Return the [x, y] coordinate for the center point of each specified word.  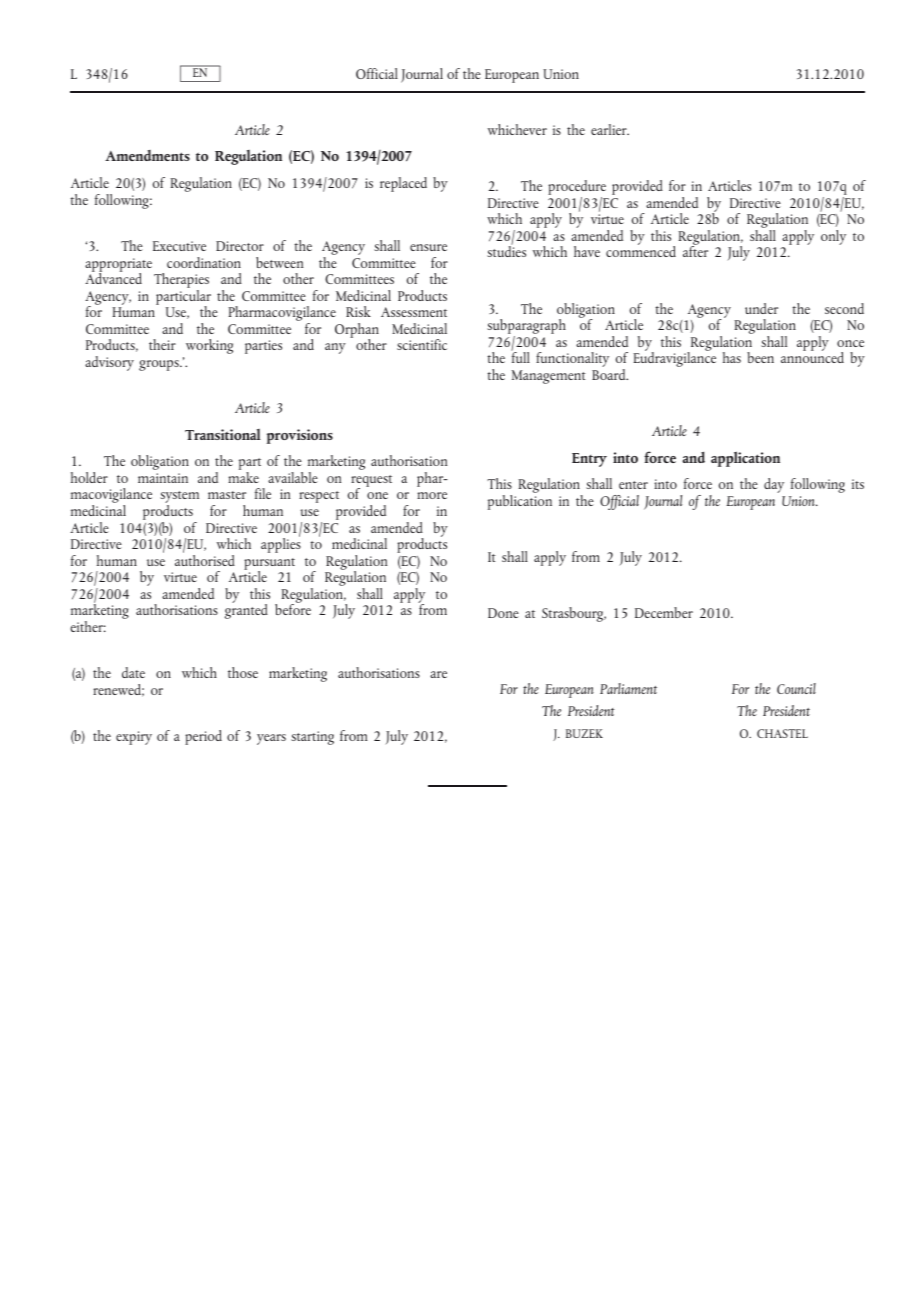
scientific [422, 344]
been [760, 357]
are [438, 674]
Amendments [147, 155]
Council [796, 688]
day [774, 485]
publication [520, 501]
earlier [610, 129]
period [203, 737]
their [162, 344]
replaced [403, 184]
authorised [205, 560]
